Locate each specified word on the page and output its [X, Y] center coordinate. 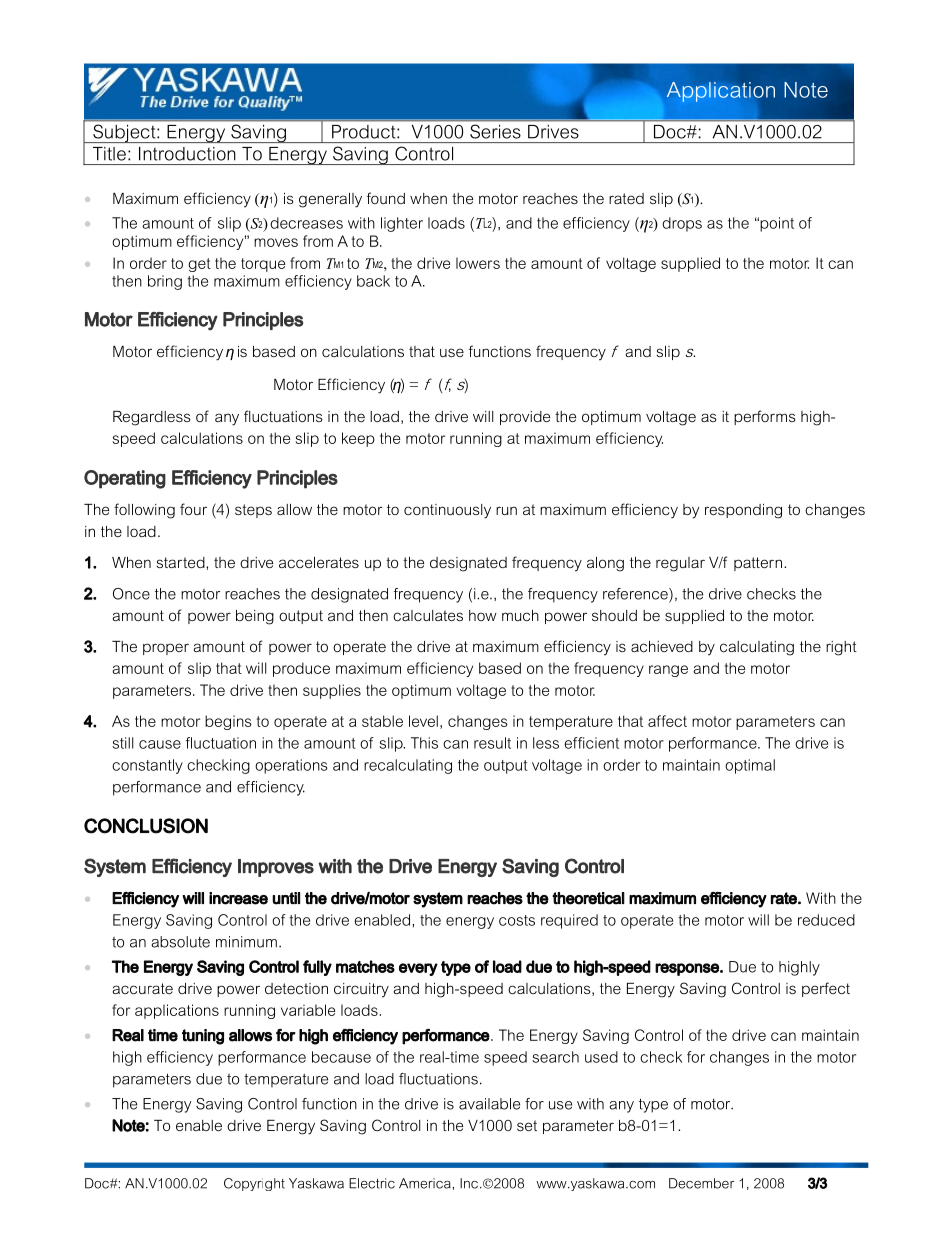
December [701, 1183]
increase [238, 898]
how [483, 615]
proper [166, 649]
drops [682, 224]
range [668, 671]
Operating [125, 479]
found [386, 198]
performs [765, 417]
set [527, 1125]
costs [517, 920]
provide [525, 418]
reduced [826, 920]
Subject [124, 134]
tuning [203, 1037]
